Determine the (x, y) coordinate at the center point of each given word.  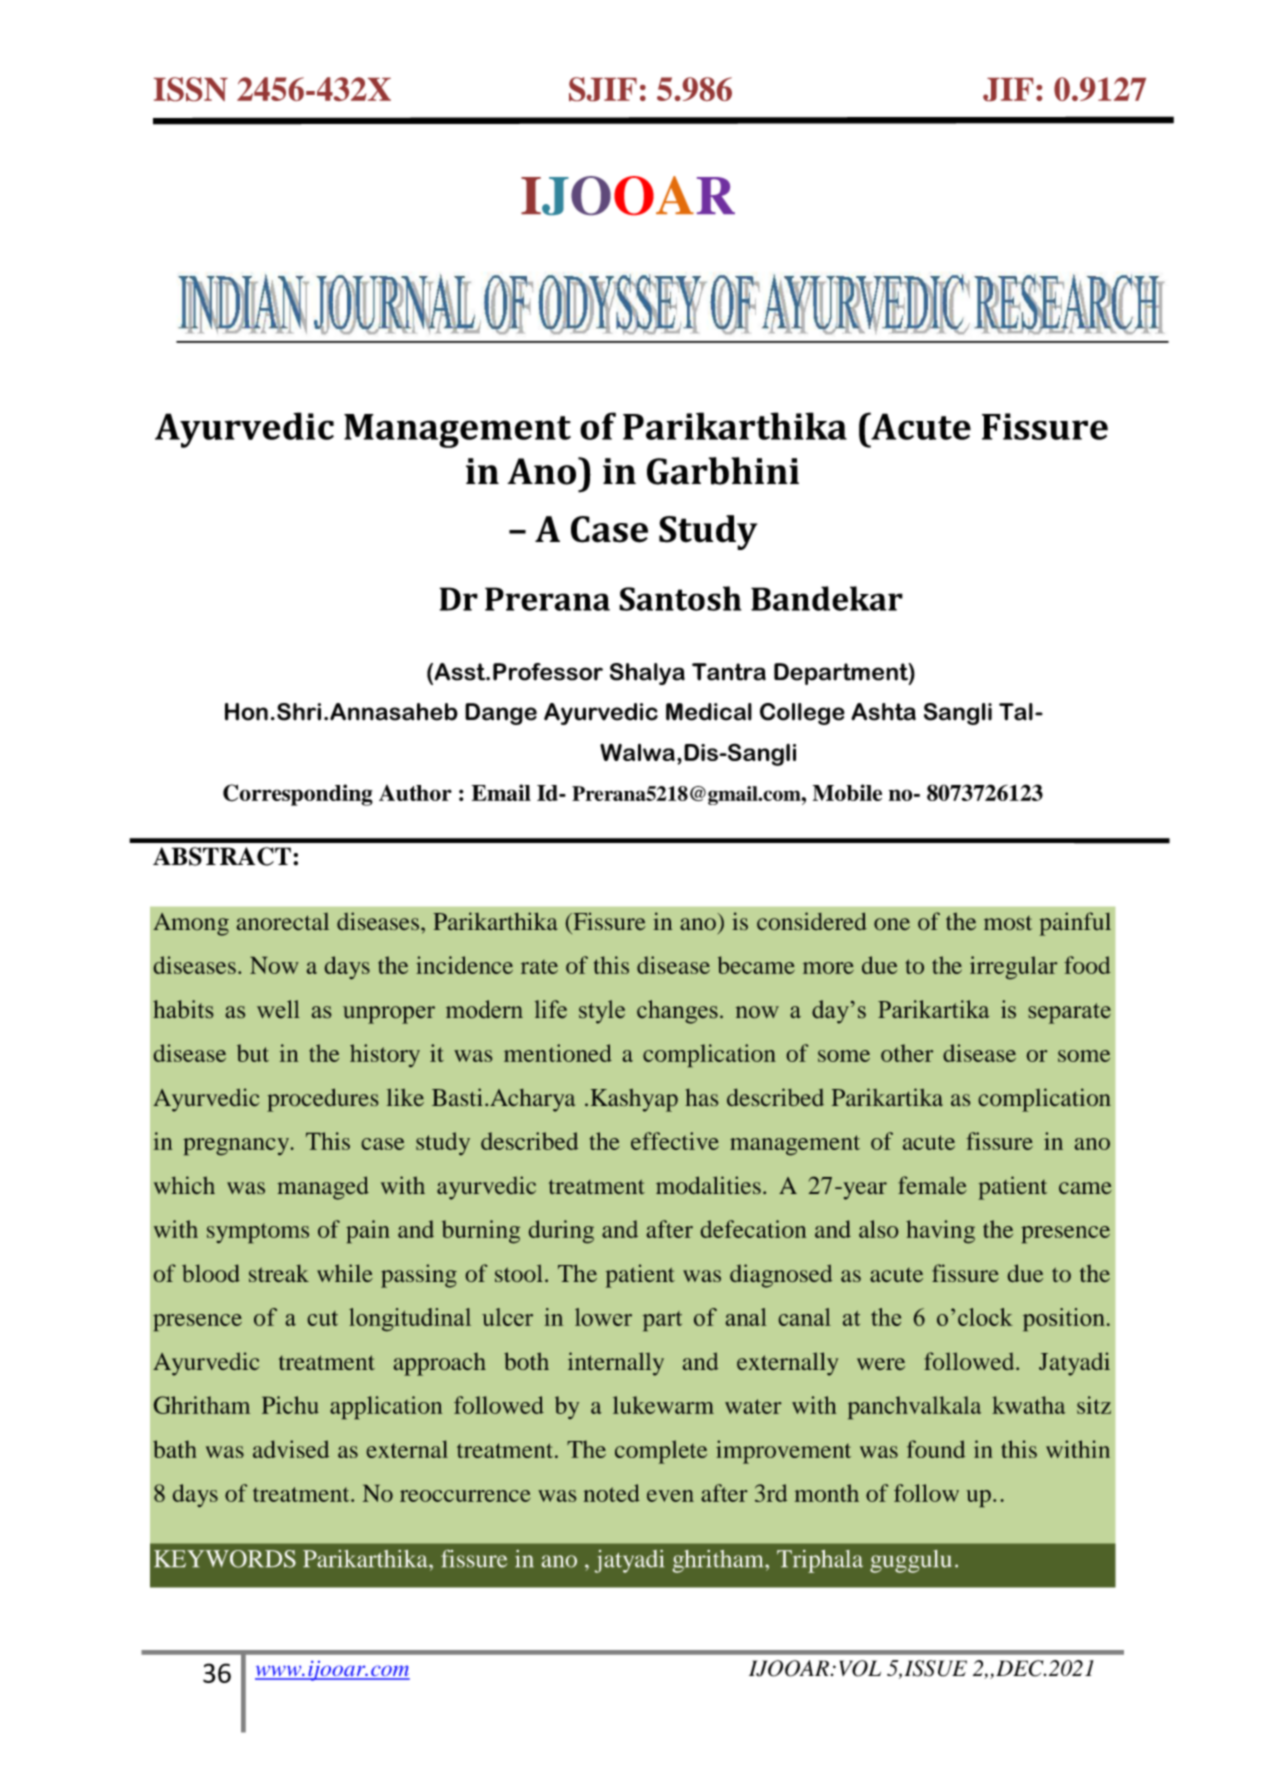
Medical (709, 712)
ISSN (191, 89)
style (602, 1012)
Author (415, 793)
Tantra (729, 672)
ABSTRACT (222, 856)
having (940, 1231)
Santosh (680, 598)
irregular (1013, 967)
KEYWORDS (225, 1559)
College (802, 714)
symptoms (258, 1233)
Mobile (847, 792)
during (561, 1231)
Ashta (883, 712)
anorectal (283, 921)
